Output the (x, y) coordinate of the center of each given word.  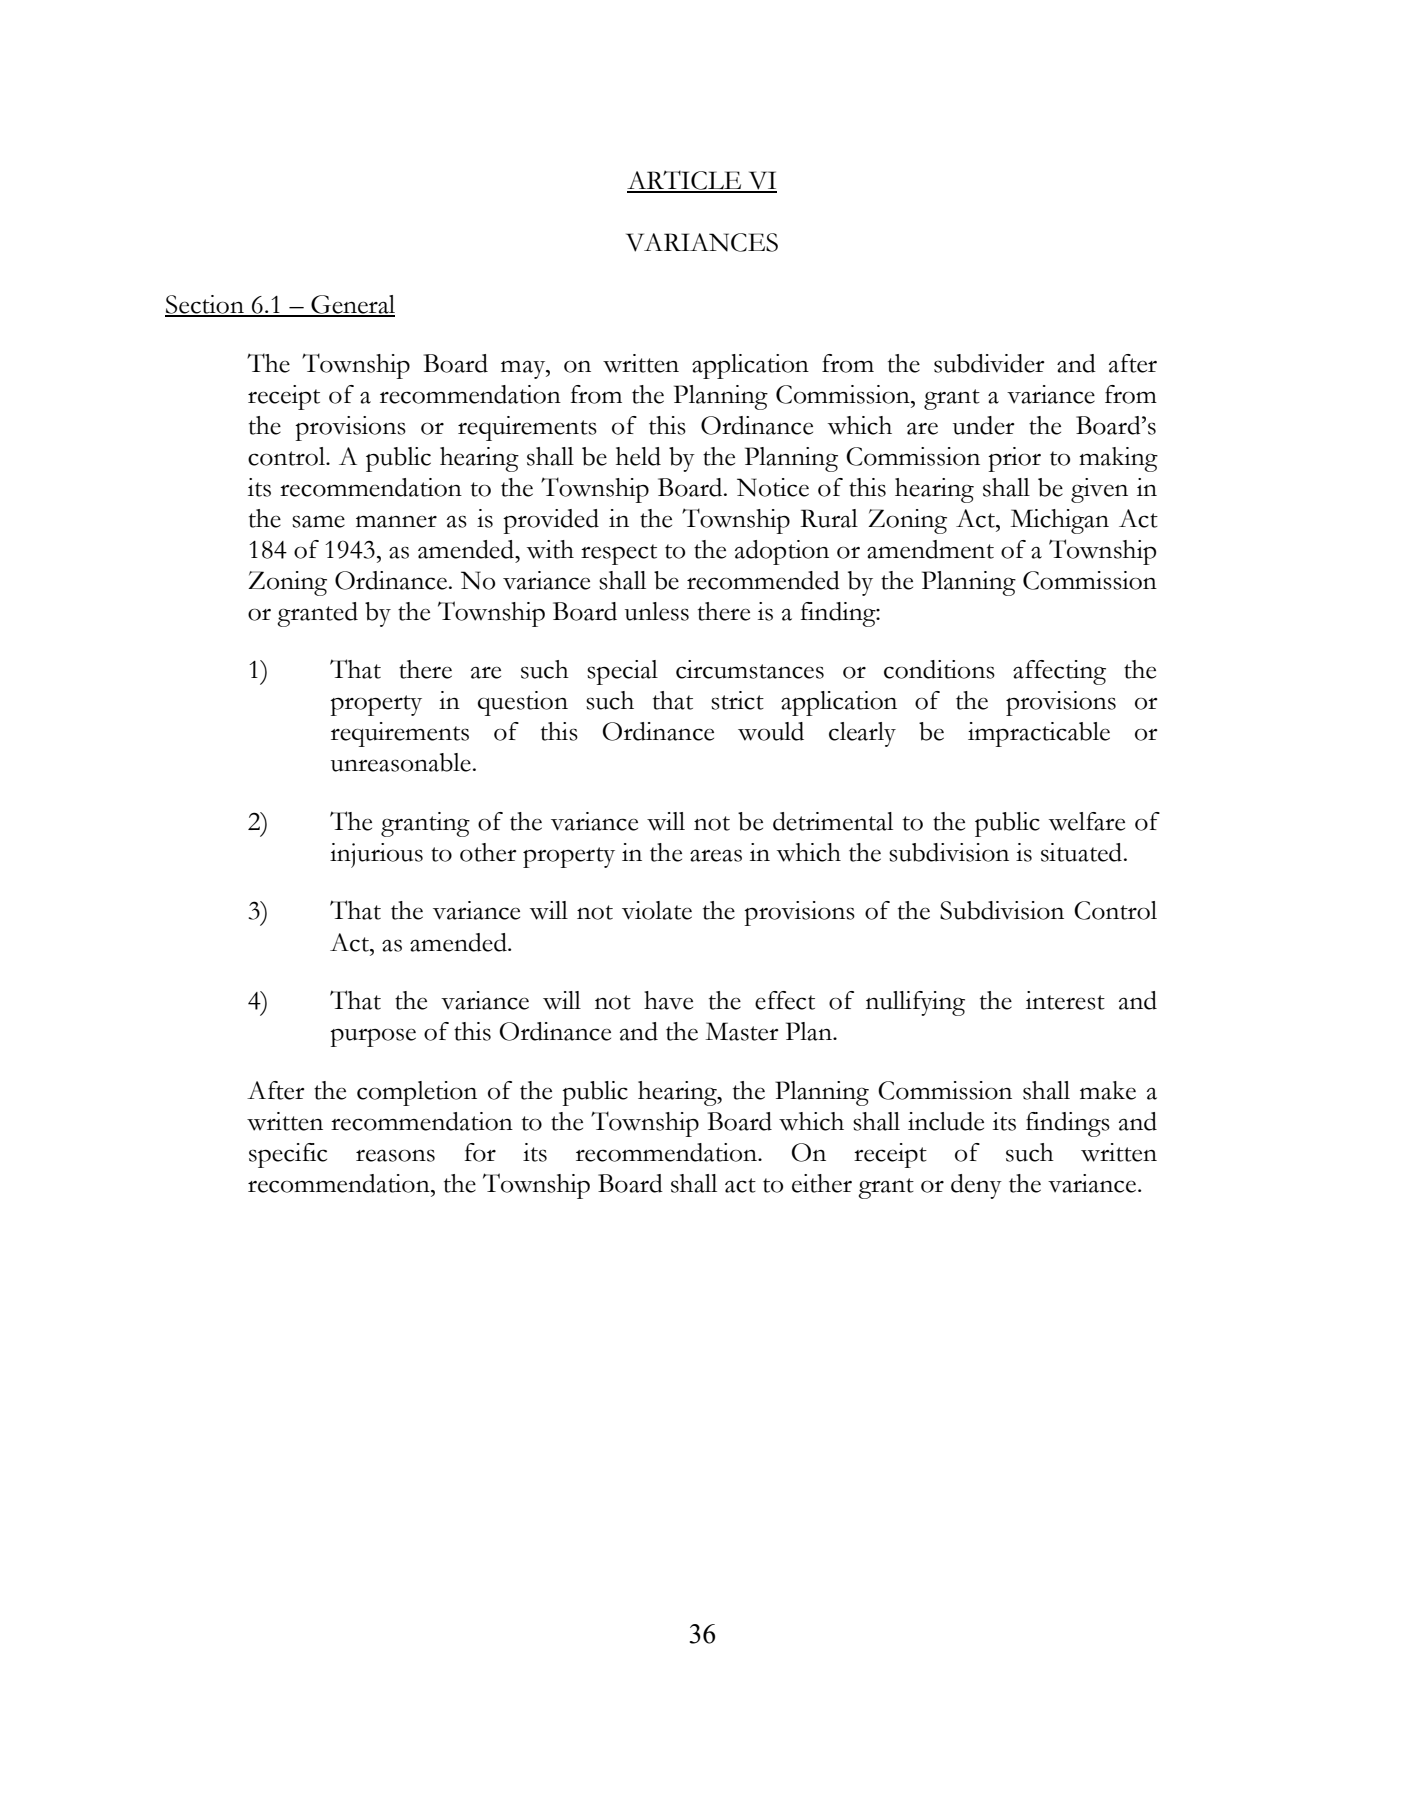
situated (1081, 852)
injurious (376, 855)
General (352, 305)
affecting (1059, 672)
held (638, 456)
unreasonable (401, 762)
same (318, 521)
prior (1014, 459)
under (984, 425)
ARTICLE (685, 181)
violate (657, 910)
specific (288, 1155)
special (622, 672)
